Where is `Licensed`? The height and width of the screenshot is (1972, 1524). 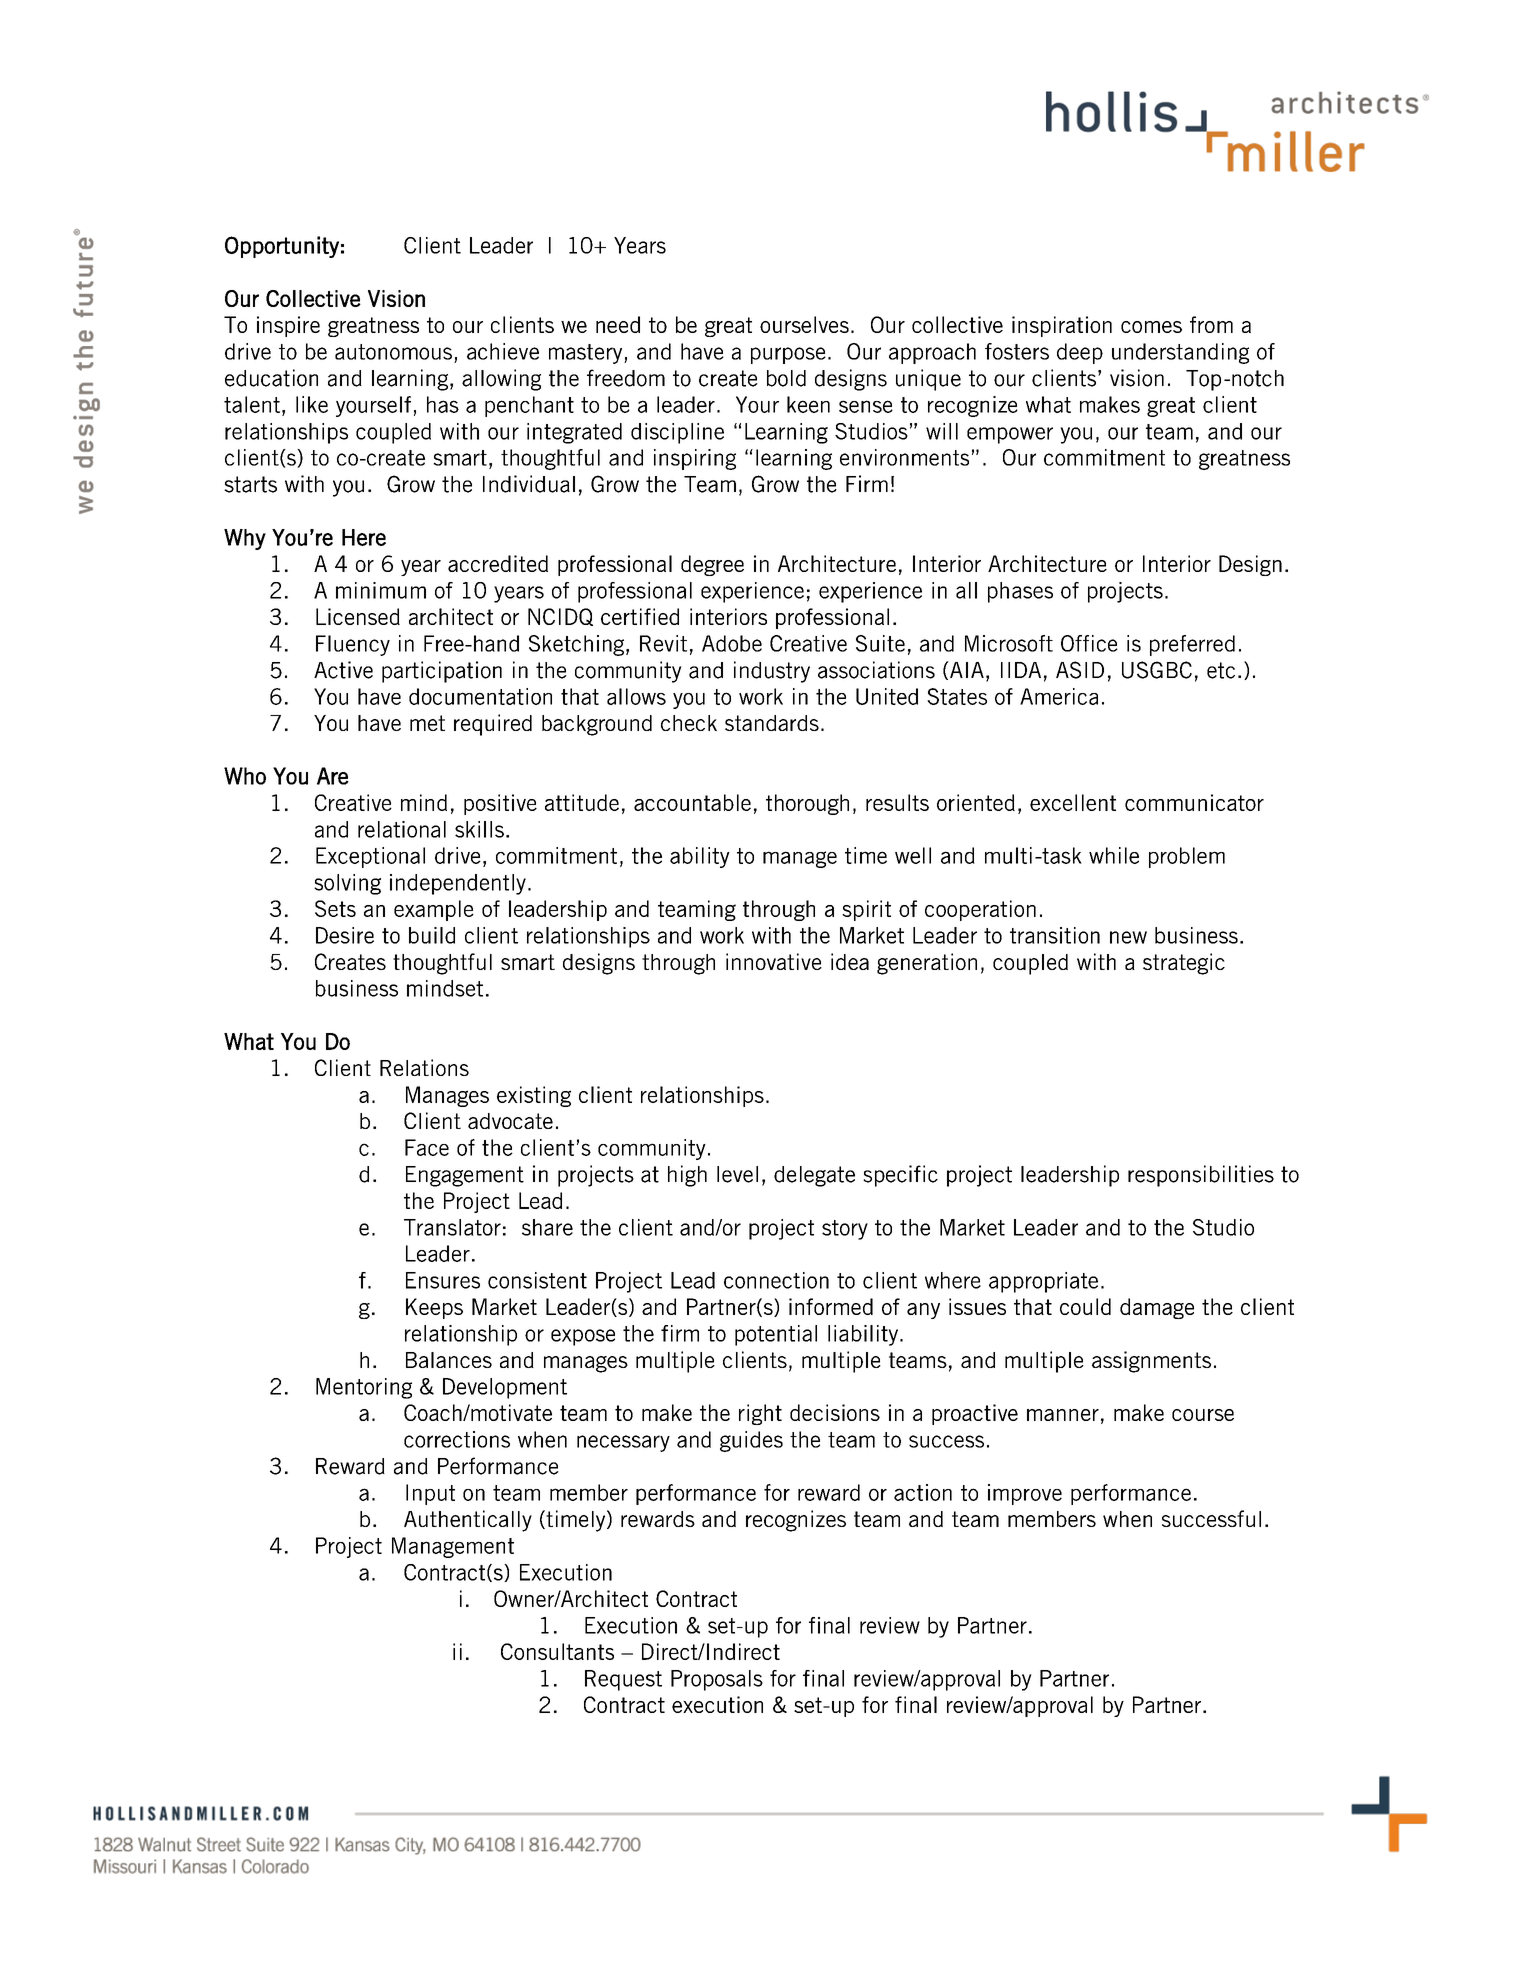
Licensed is located at coordinates (358, 616).
